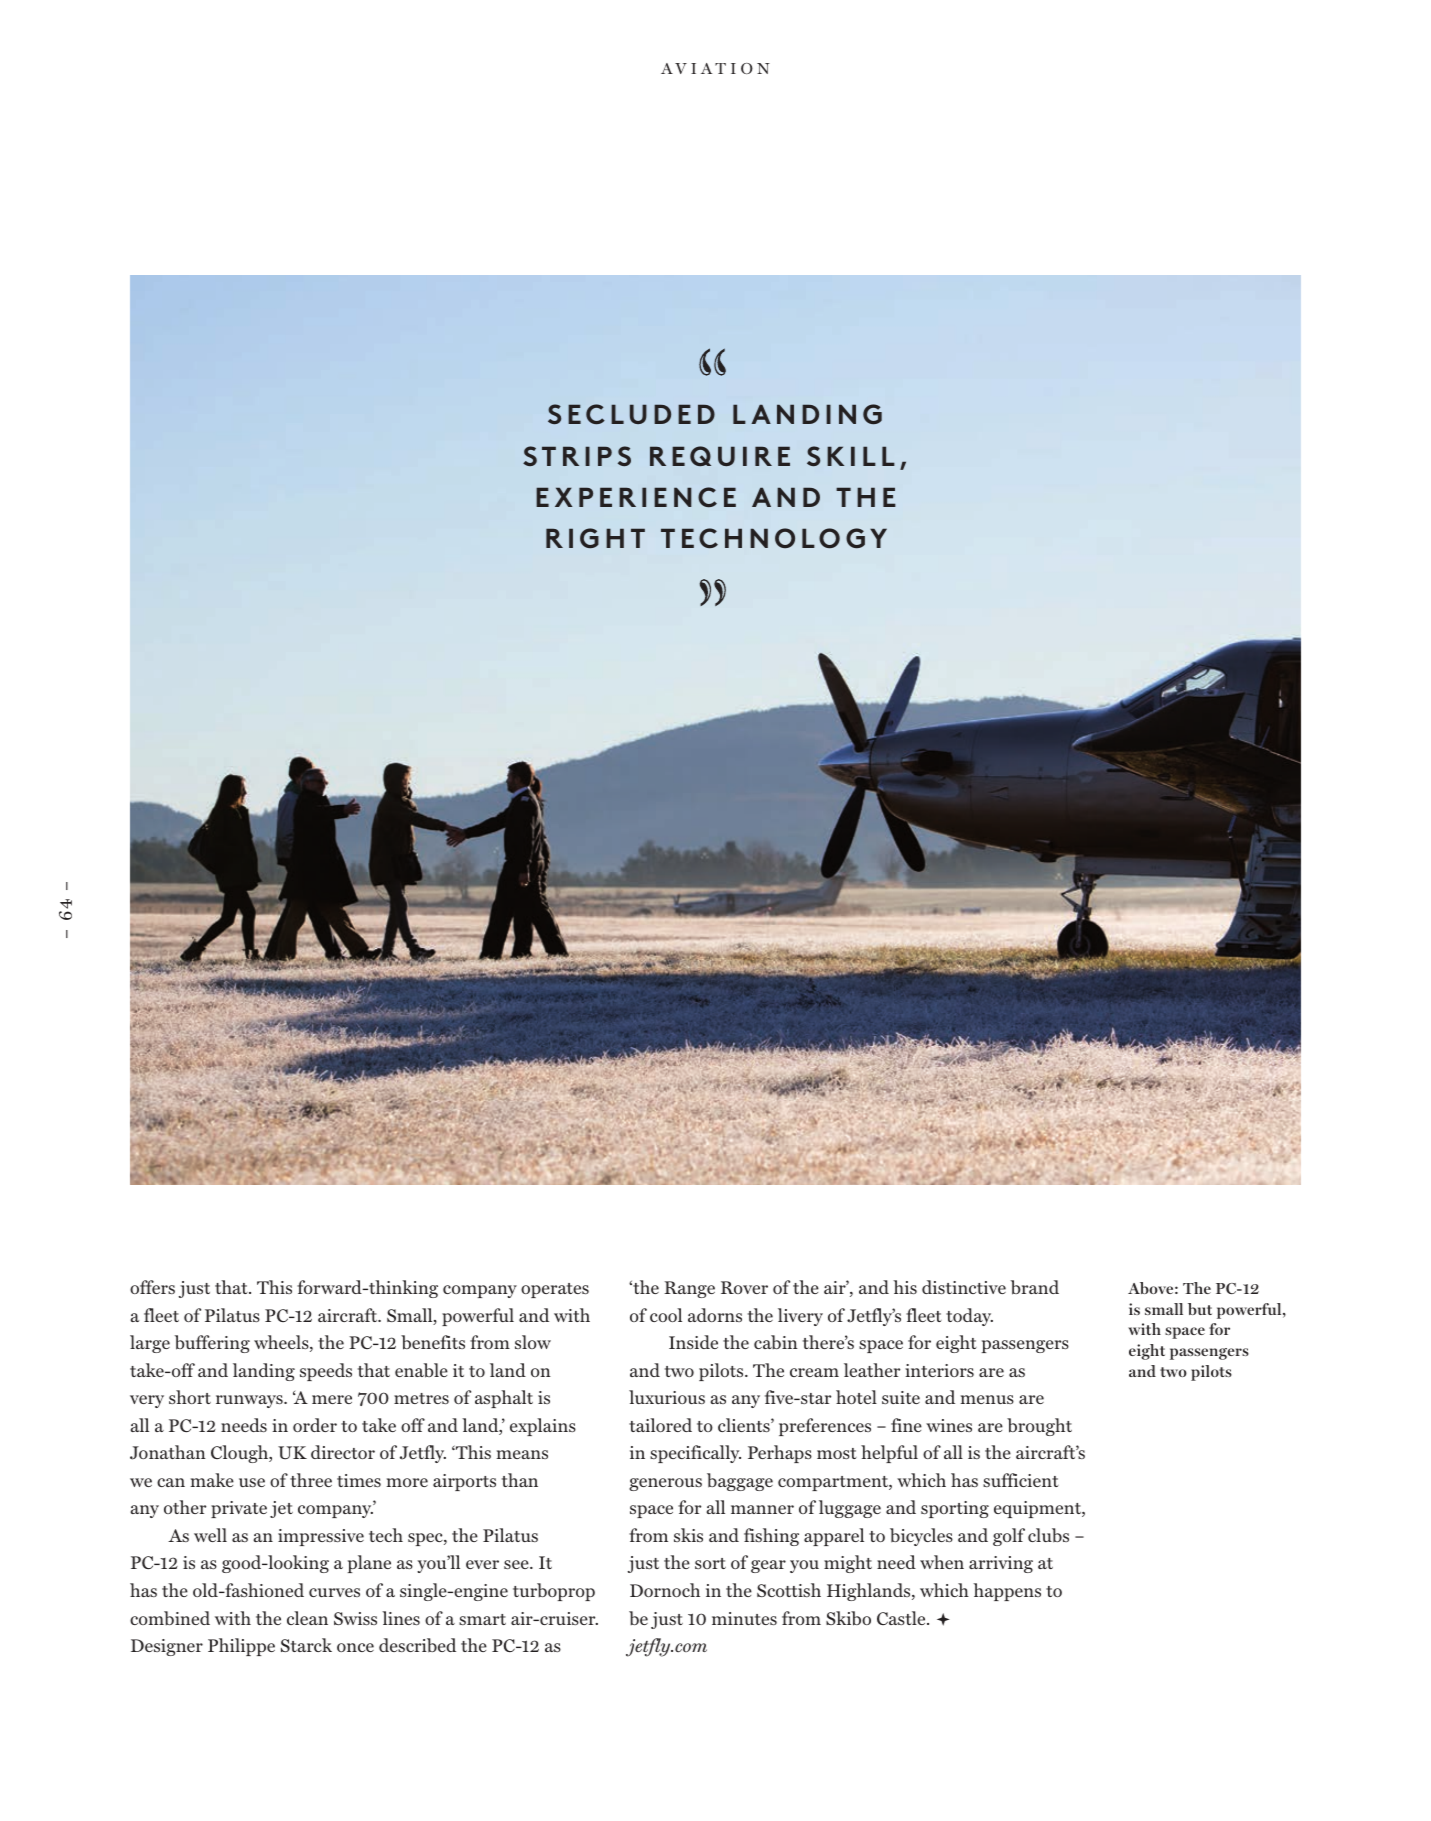  What do you see at coordinates (1035, 1287) in the image?
I see `brand` at bounding box center [1035, 1287].
